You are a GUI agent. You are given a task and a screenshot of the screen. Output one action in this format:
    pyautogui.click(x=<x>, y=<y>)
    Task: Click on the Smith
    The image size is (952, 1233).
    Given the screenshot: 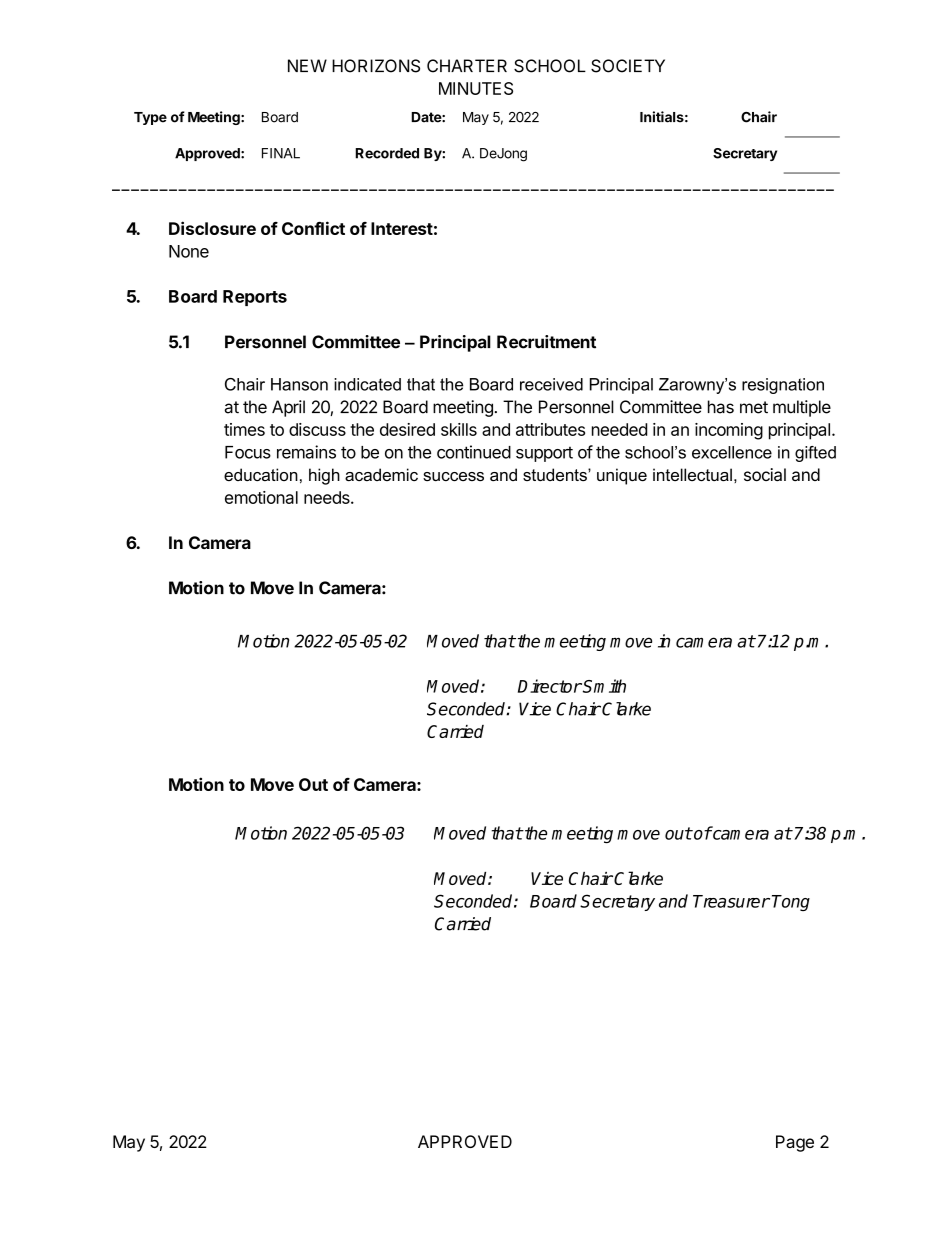 What is the action you would take?
    pyautogui.click(x=604, y=686)
